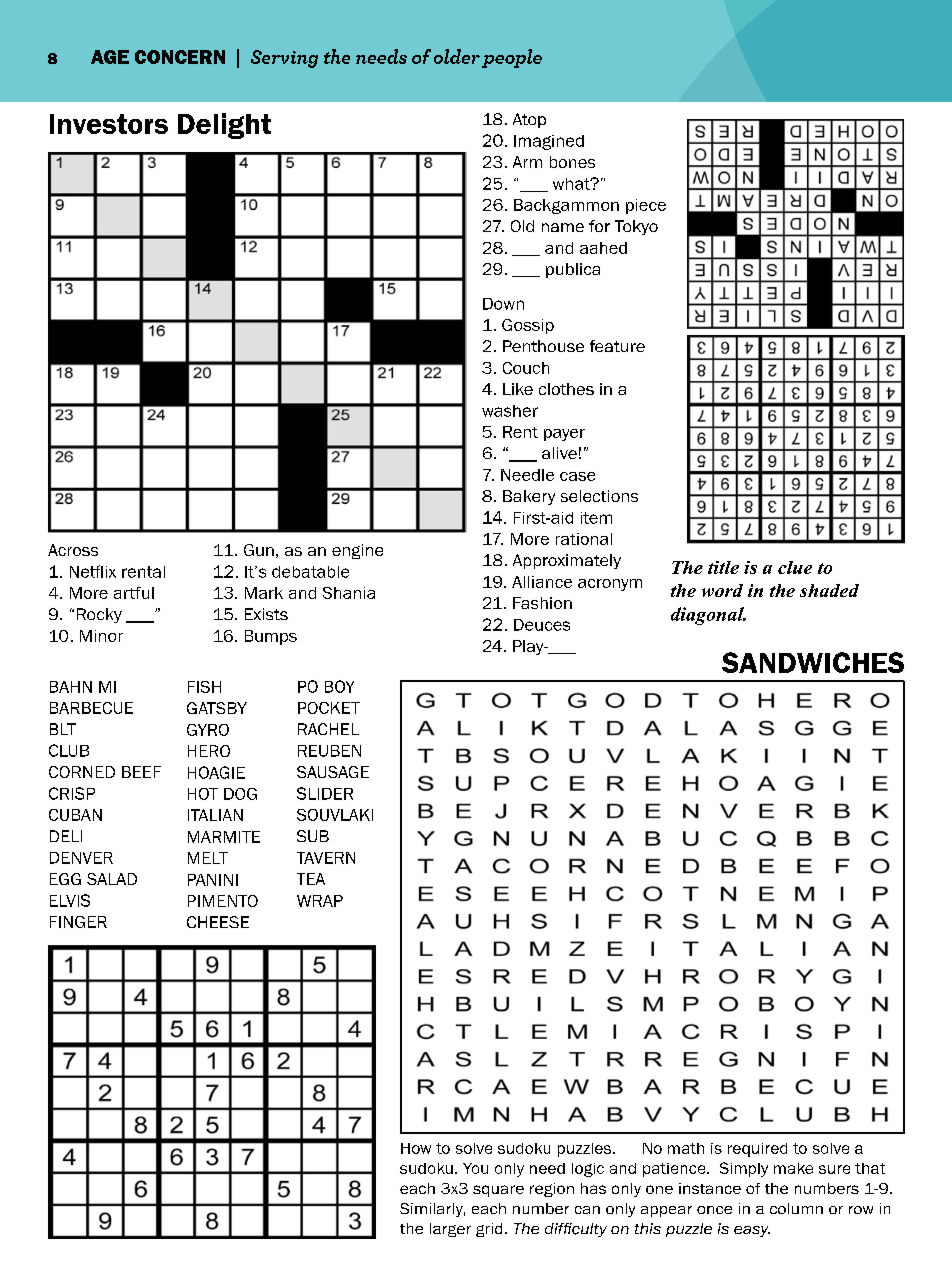 The width and height of the screenshot is (952, 1286). What do you see at coordinates (215, 815) in the screenshot?
I see `ITALIAN` at bounding box center [215, 815].
